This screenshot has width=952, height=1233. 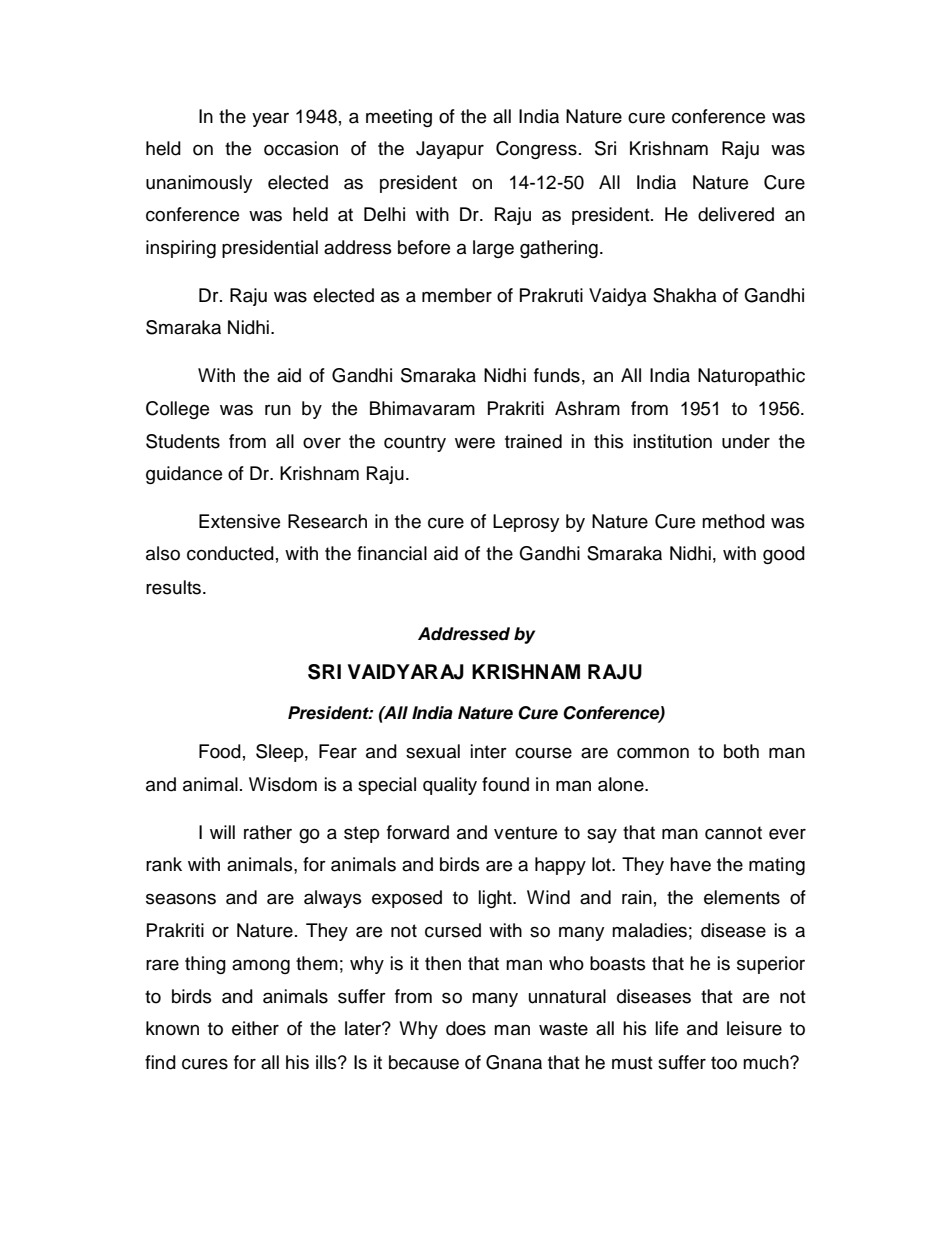 What do you see at coordinates (475, 443) in the screenshot?
I see `were` at bounding box center [475, 443].
